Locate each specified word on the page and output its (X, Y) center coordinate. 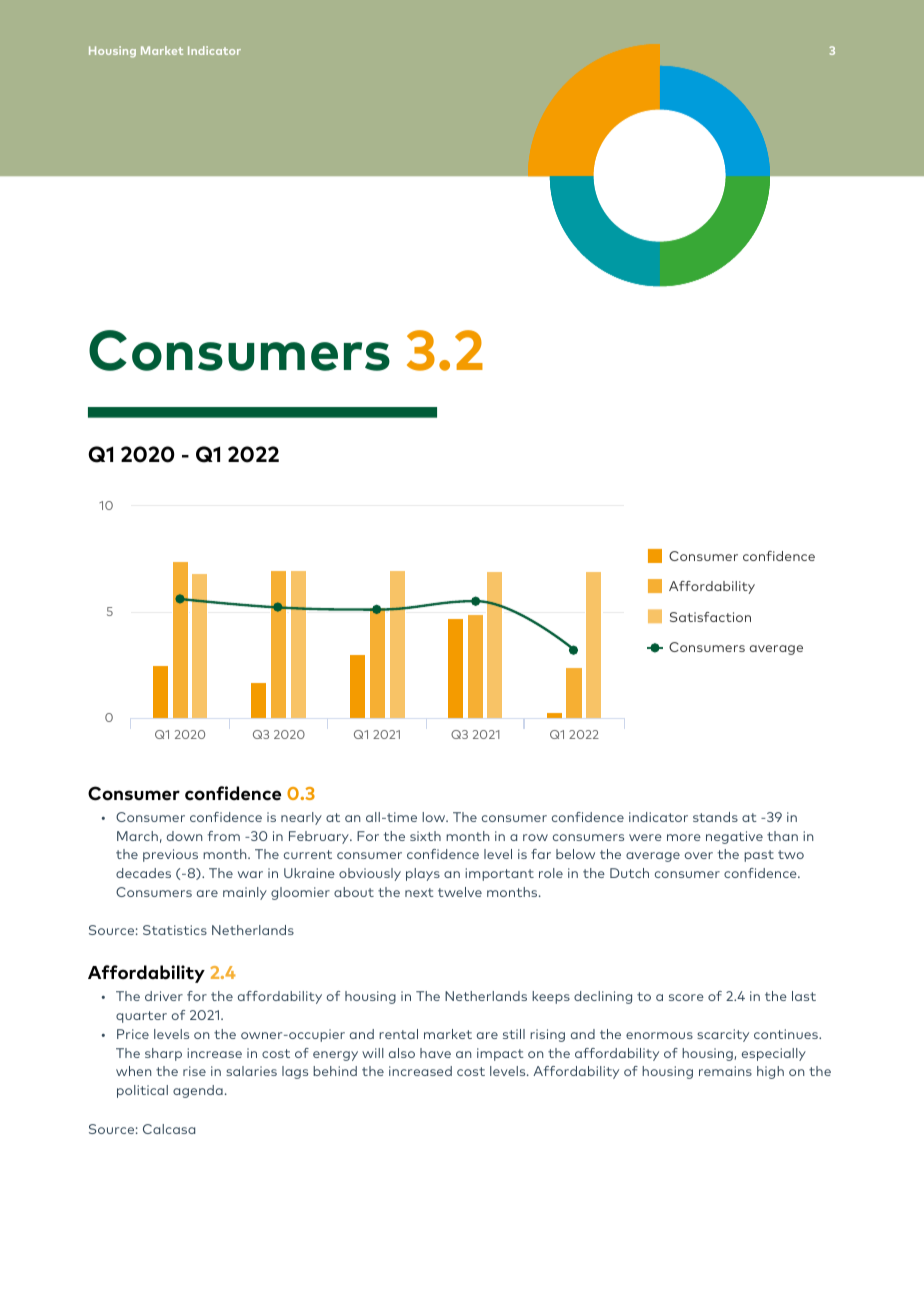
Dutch (629, 873)
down (184, 836)
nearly (301, 818)
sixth (425, 836)
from (224, 836)
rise (194, 1071)
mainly (245, 893)
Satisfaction (710, 617)
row (535, 837)
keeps (551, 997)
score (686, 997)
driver (164, 996)
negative (734, 837)
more (684, 837)
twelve (460, 892)
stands (715, 817)
